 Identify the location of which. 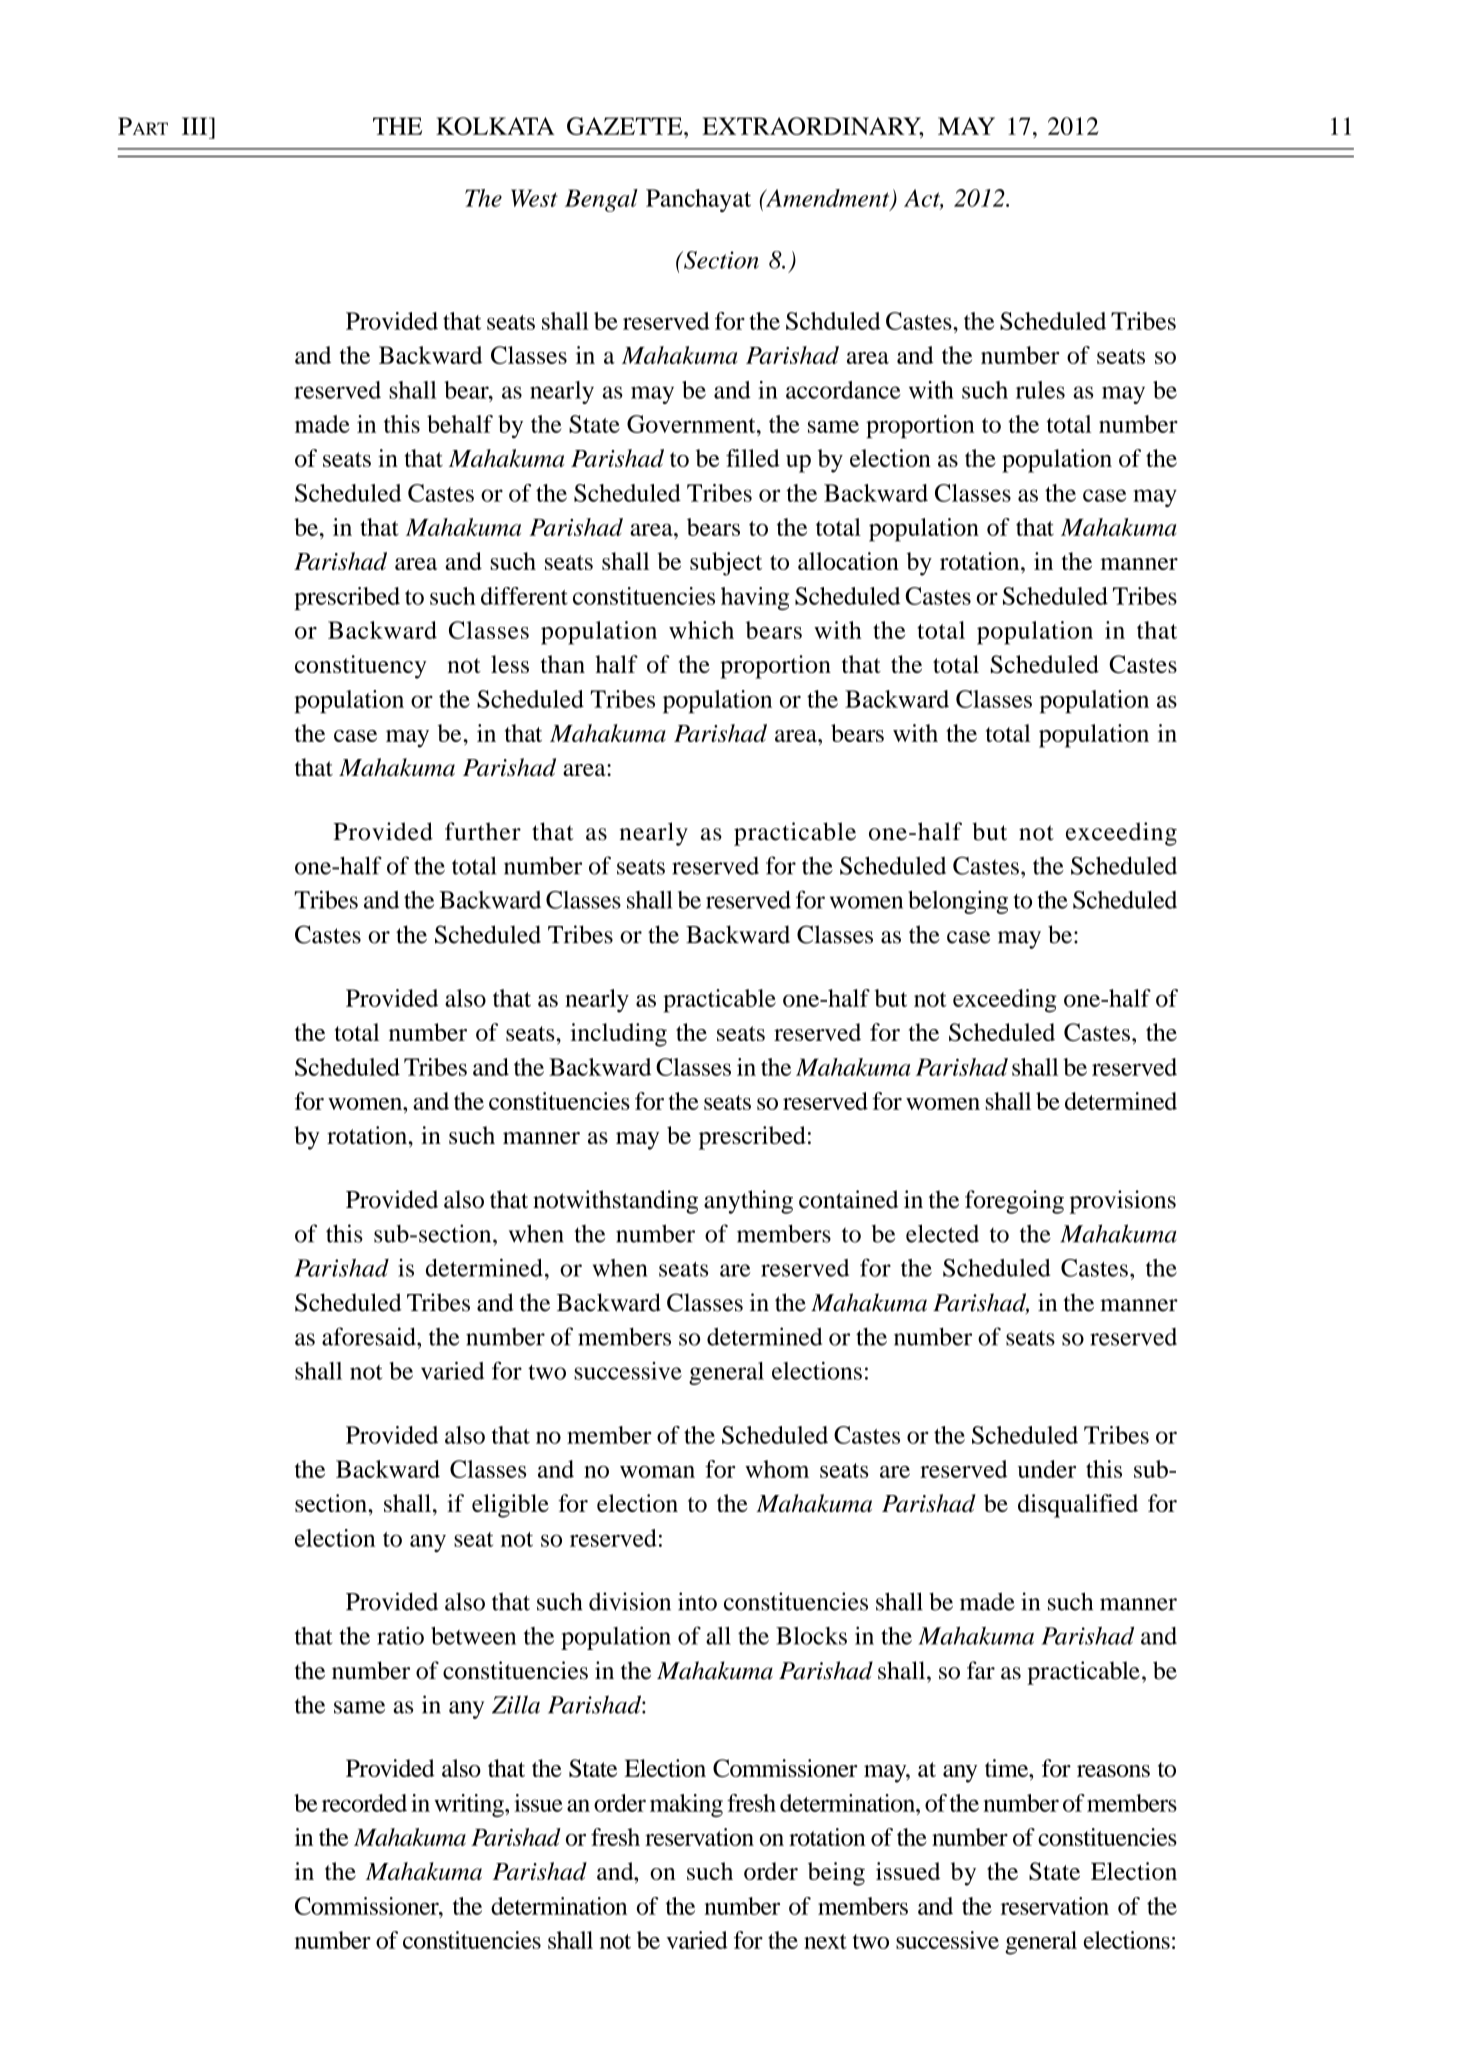
(701, 630).
